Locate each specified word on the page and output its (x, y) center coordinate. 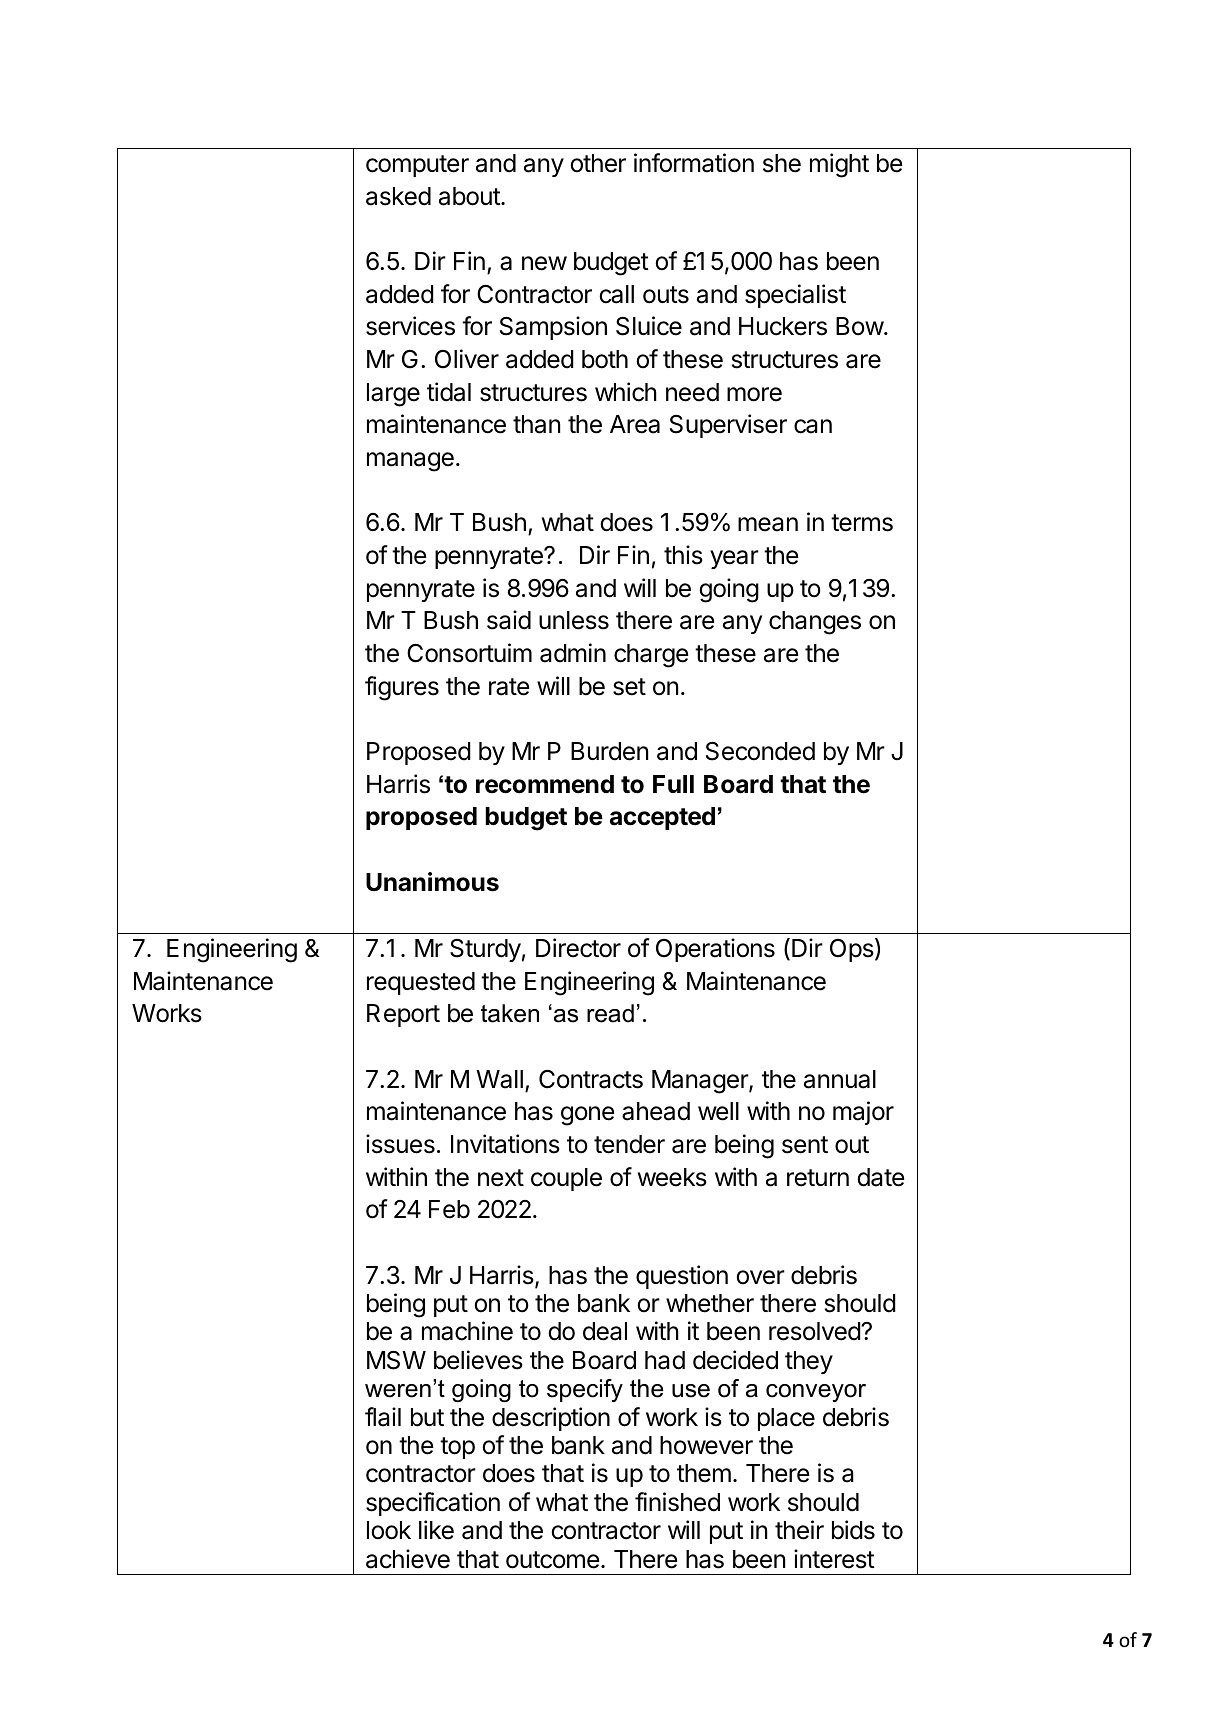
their (799, 1530)
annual (840, 1079)
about (470, 196)
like (436, 1530)
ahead (656, 1111)
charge (651, 656)
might (839, 165)
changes (815, 623)
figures (402, 688)
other (598, 163)
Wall (499, 1079)
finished (677, 1502)
